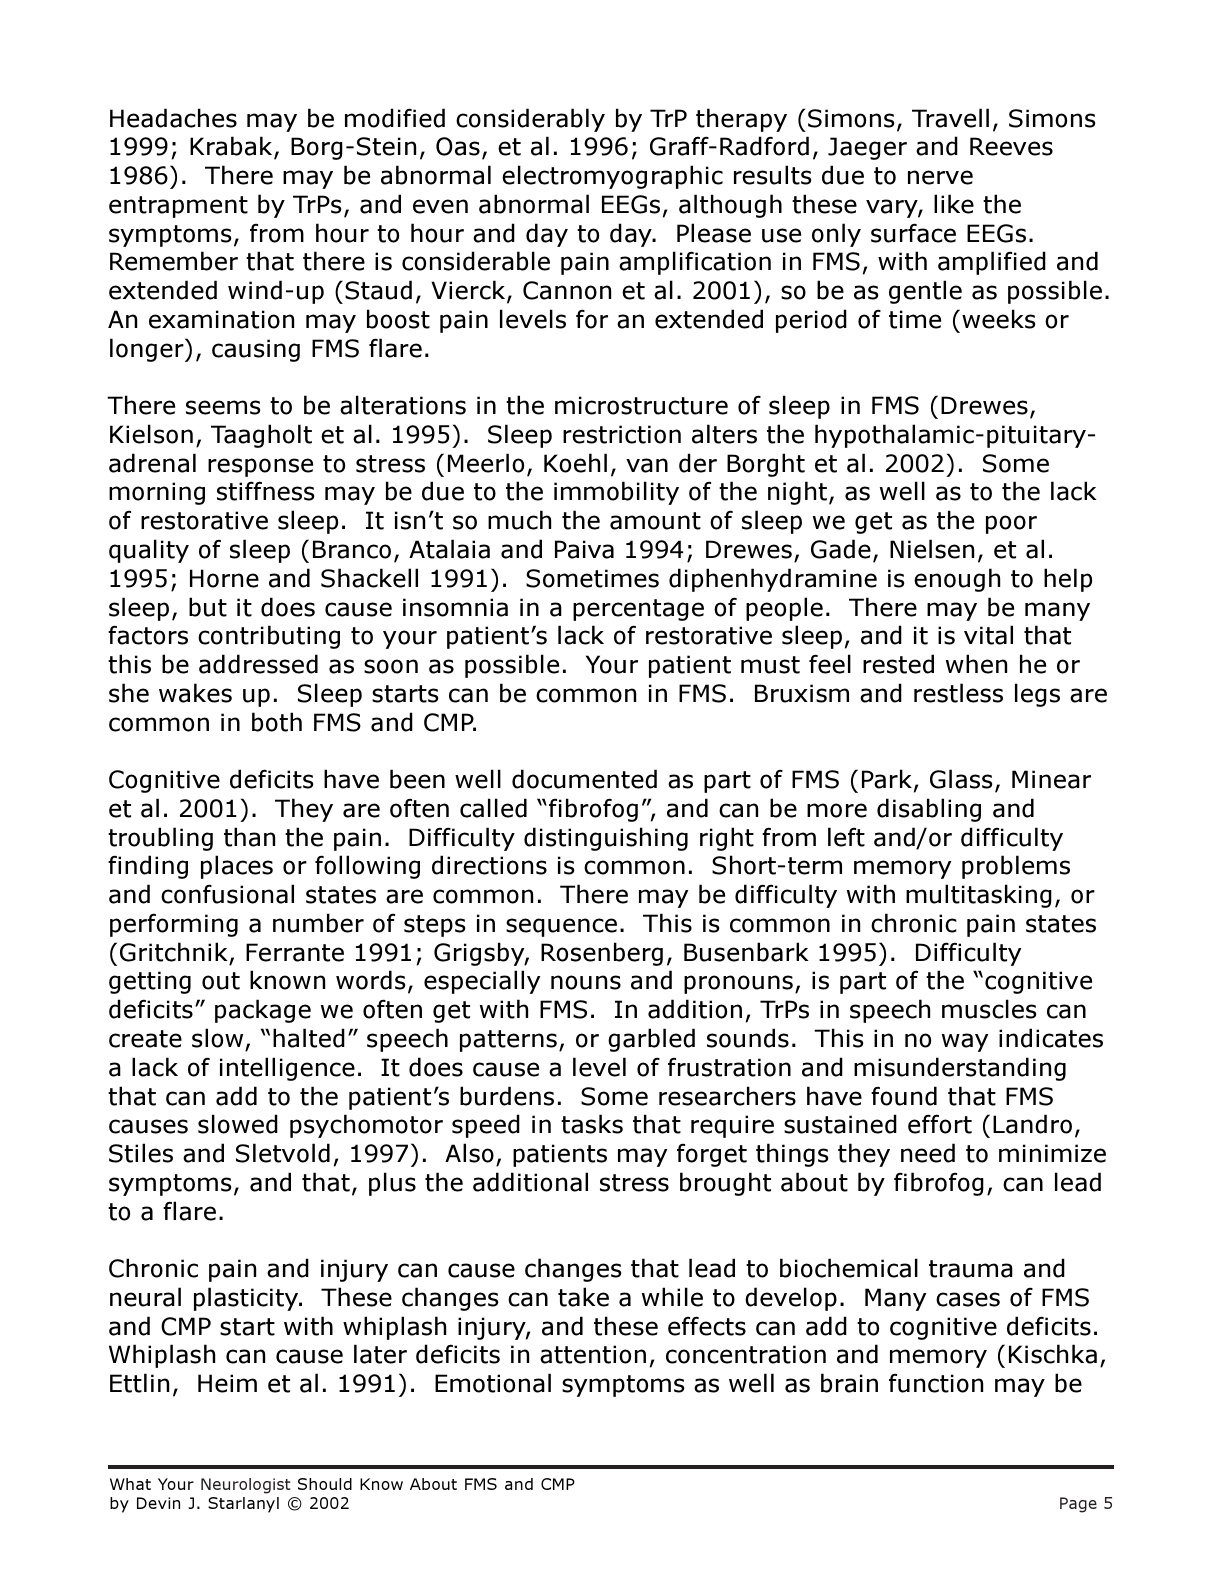 This page has height=1582, width=1222. What do you see at coordinates (530, 120) in the page?
I see `considerably` at bounding box center [530, 120].
